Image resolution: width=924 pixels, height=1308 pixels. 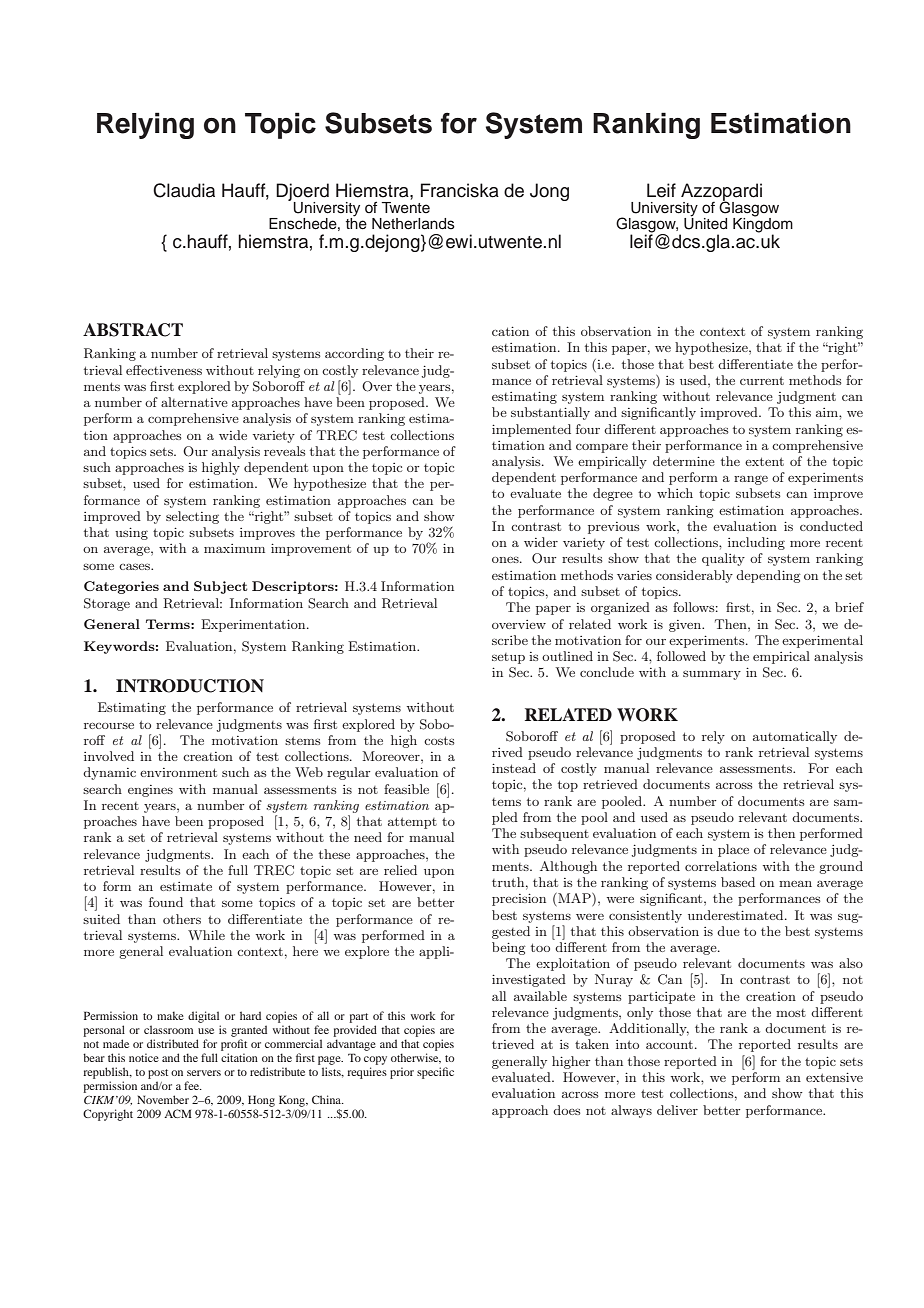 I want to click on United, so click(x=705, y=223).
